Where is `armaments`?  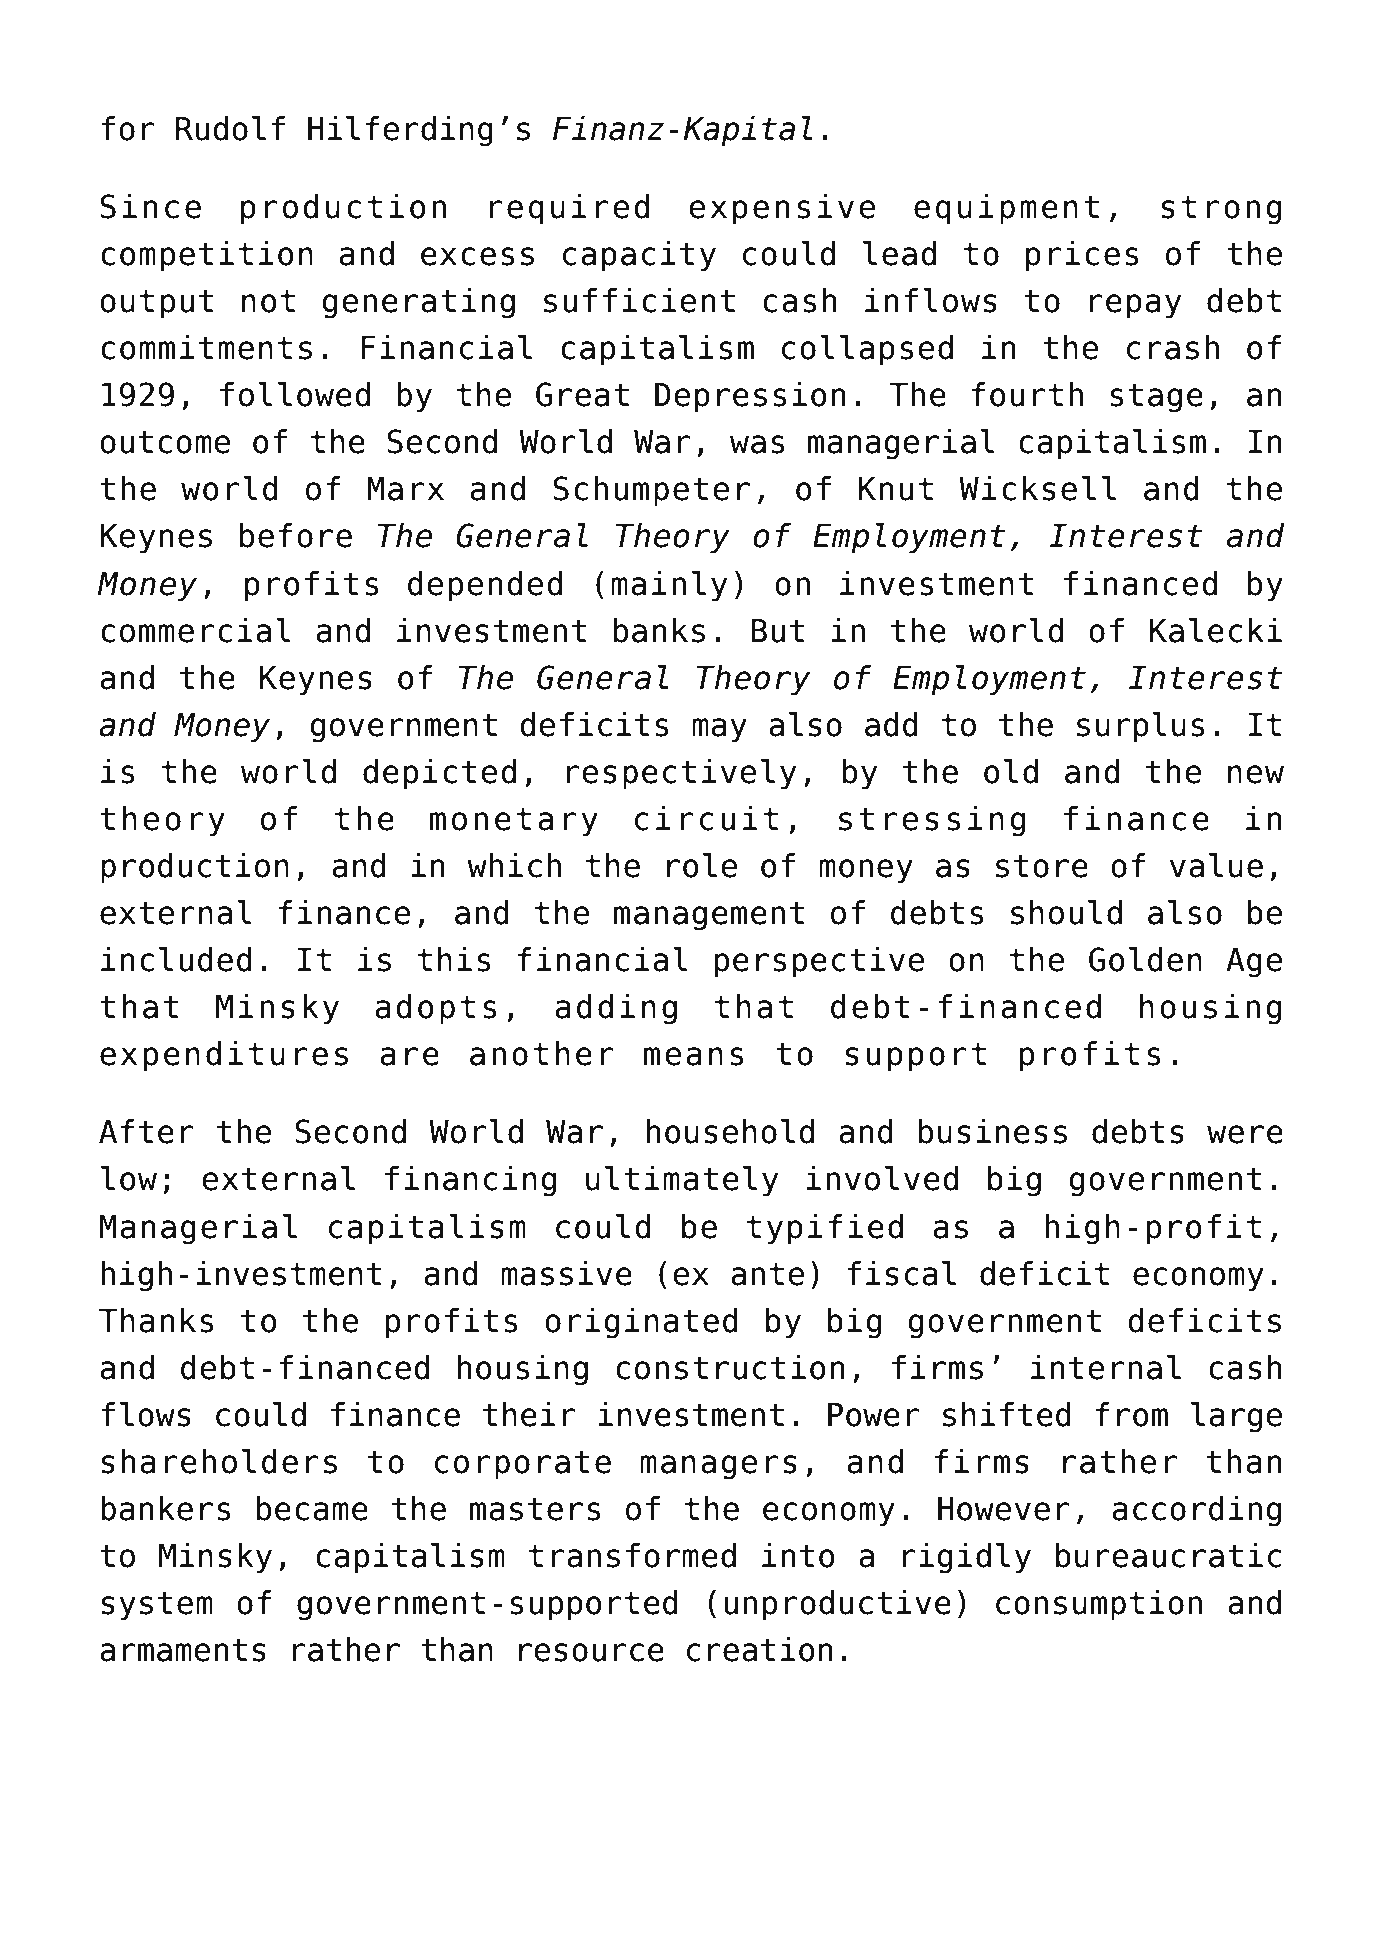
armaments is located at coordinates (183, 1650).
